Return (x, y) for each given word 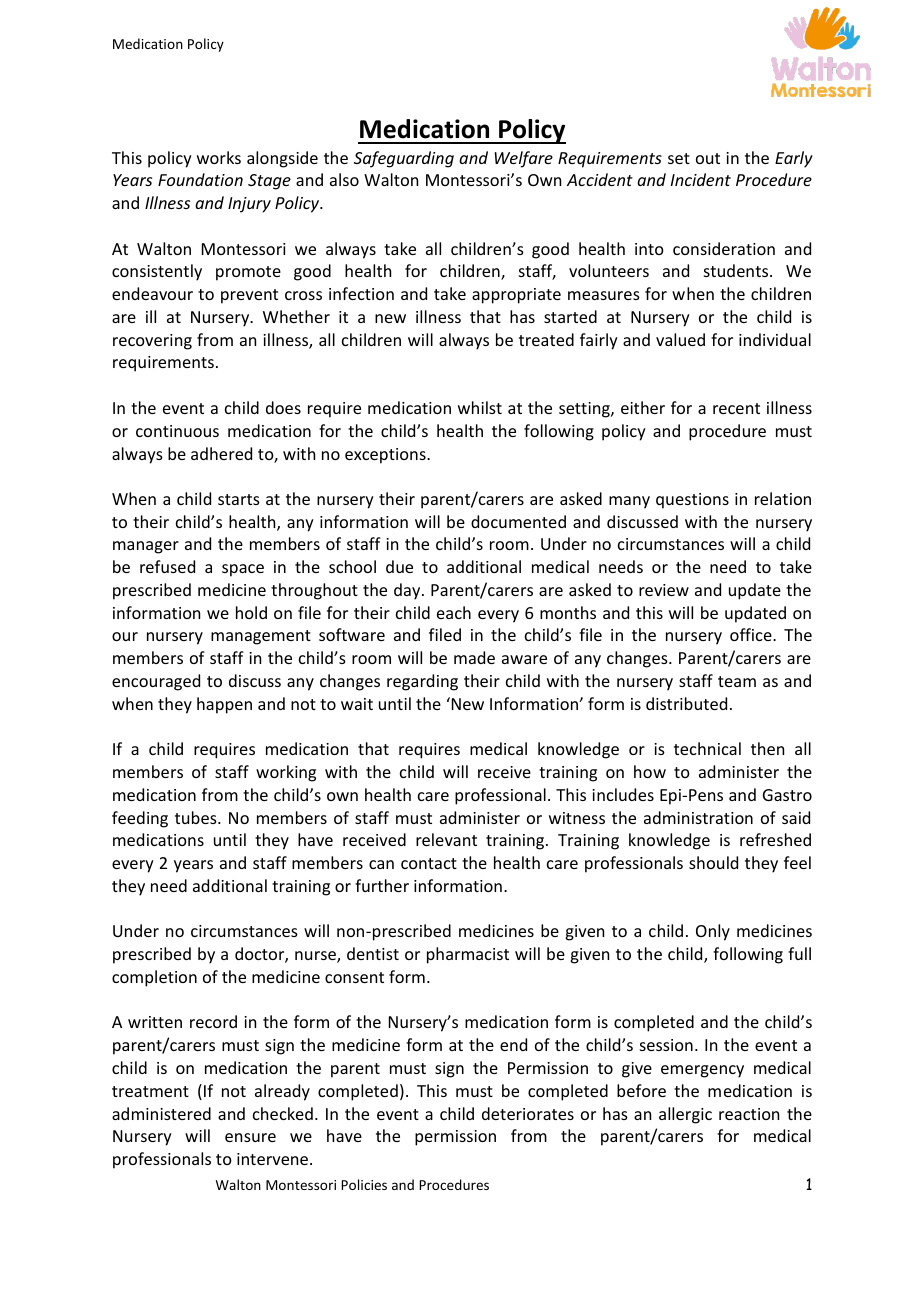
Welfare (524, 159)
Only (713, 932)
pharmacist (468, 955)
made (474, 657)
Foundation (200, 179)
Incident (701, 179)
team (737, 681)
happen (224, 705)
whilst (480, 407)
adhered (221, 453)
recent (736, 408)
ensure (250, 1137)
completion (154, 978)
